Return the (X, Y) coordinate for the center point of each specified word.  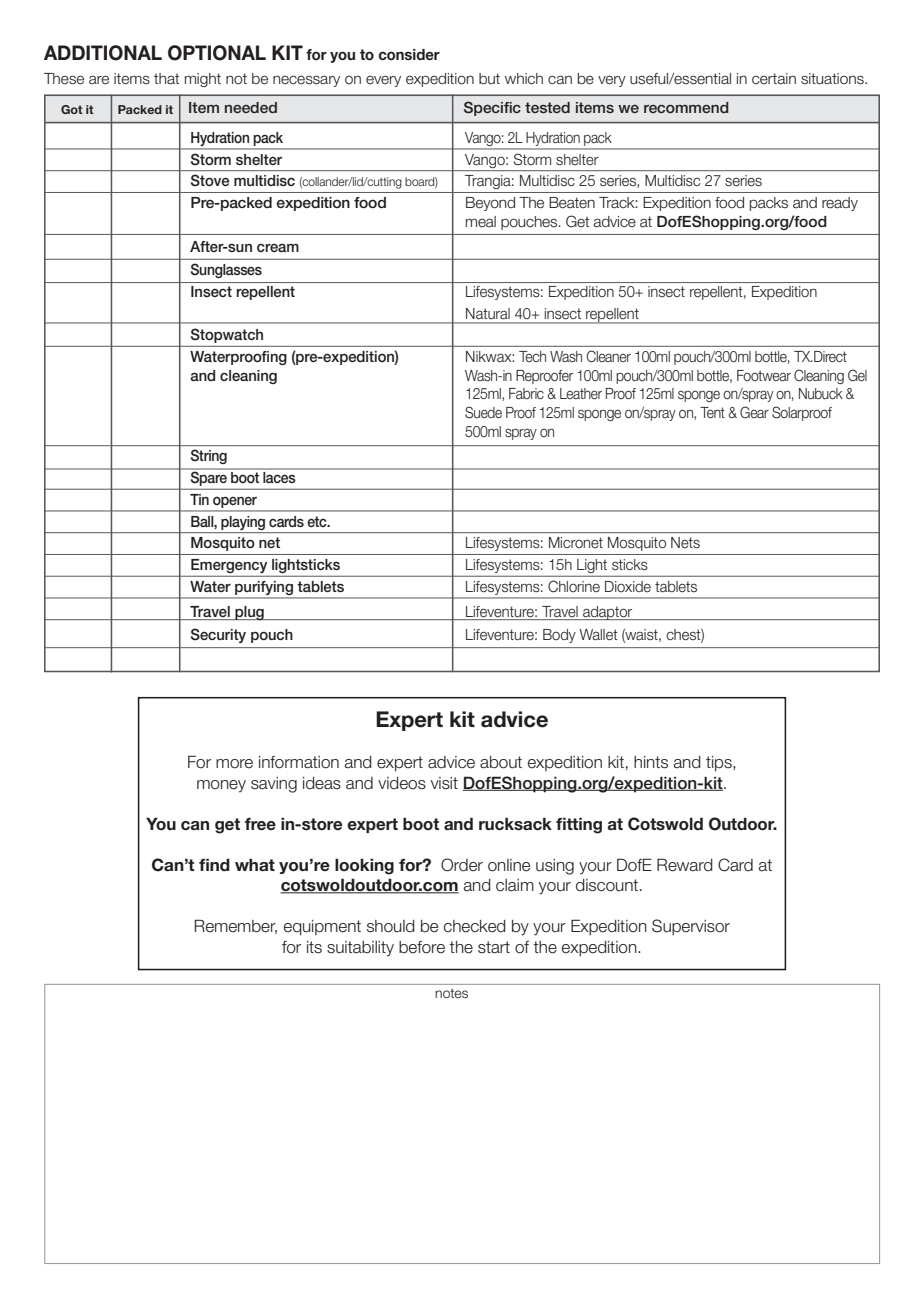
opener (235, 502)
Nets (685, 543)
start (494, 947)
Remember (235, 926)
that (166, 79)
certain (774, 79)
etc (318, 521)
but (489, 79)
